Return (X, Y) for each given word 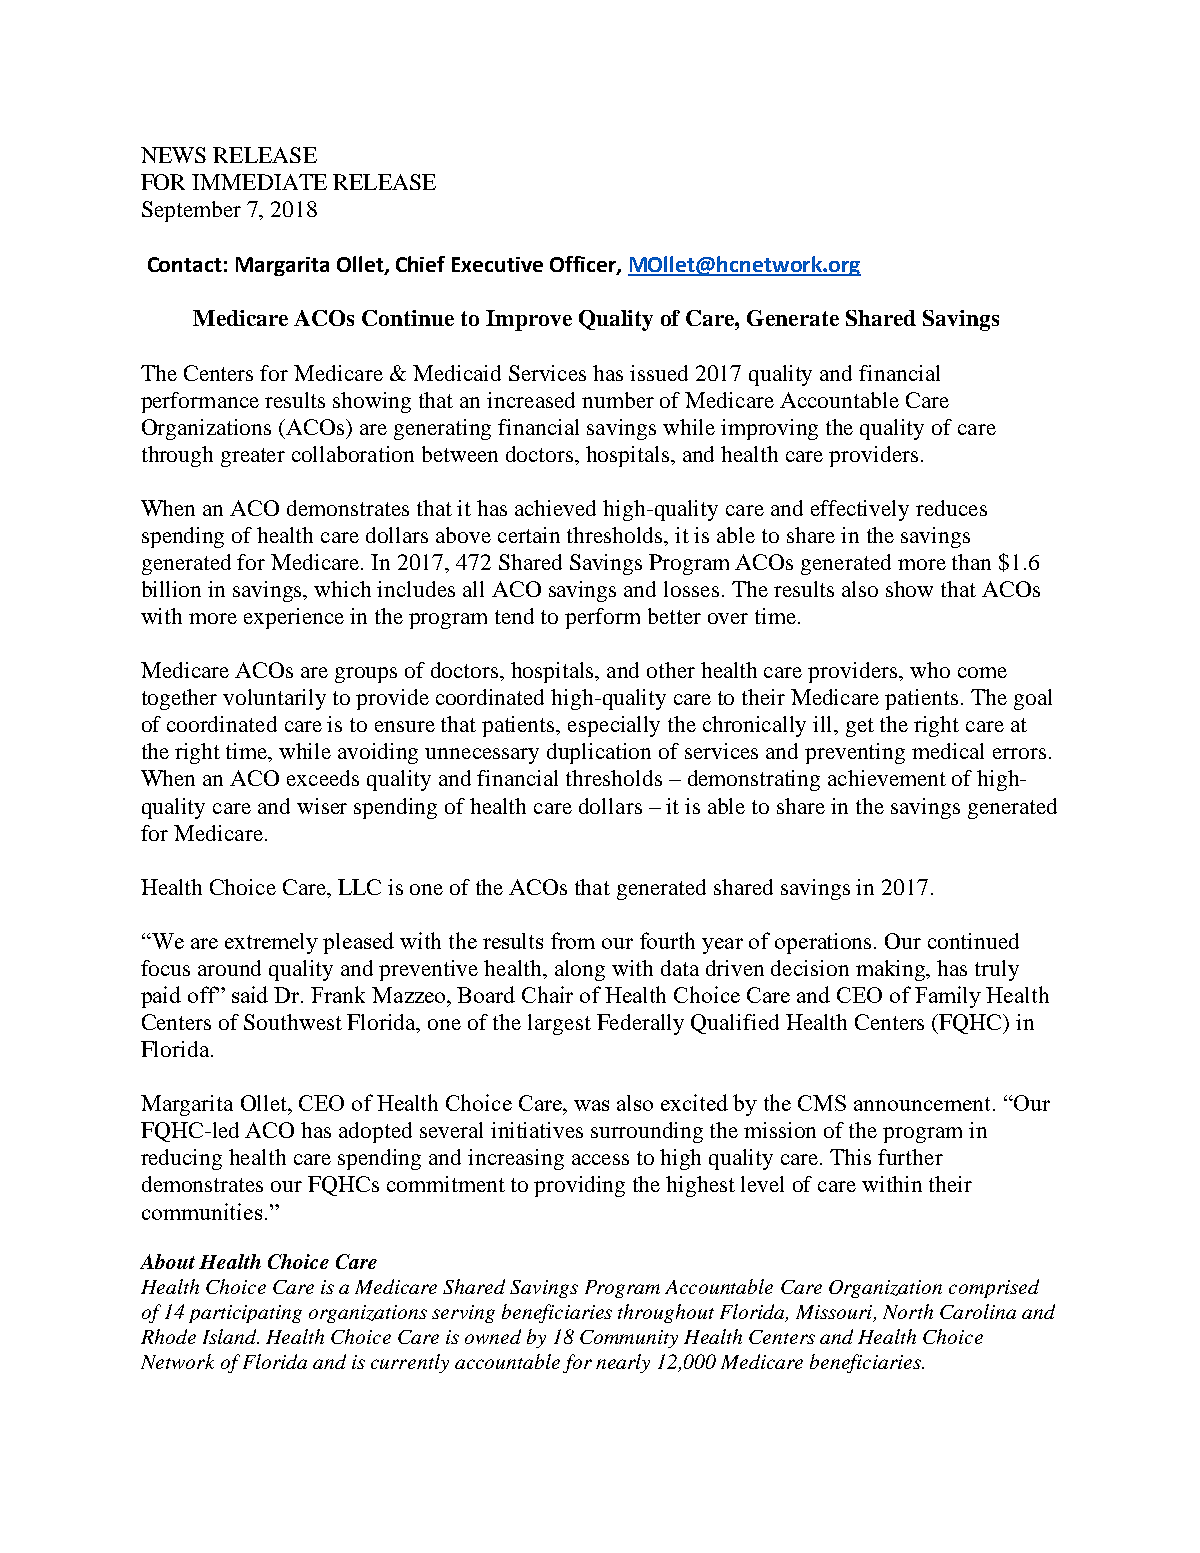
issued (659, 373)
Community (629, 1339)
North (908, 1311)
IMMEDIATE (259, 182)
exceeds (323, 778)
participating (245, 1314)
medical (948, 751)
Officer (584, 265)
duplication (599, 753)
